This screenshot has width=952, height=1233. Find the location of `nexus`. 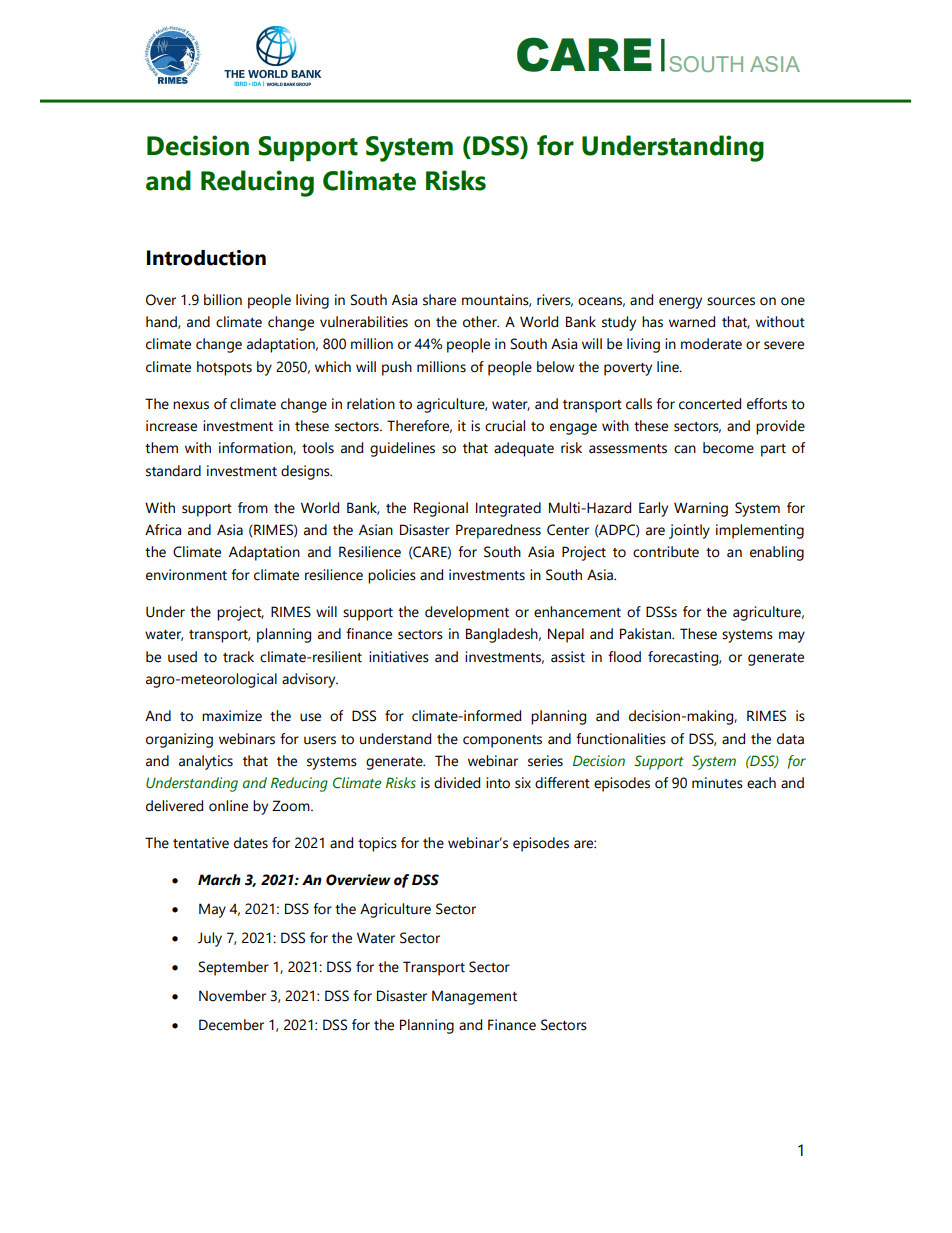

nexus is located at coordinates (191, 405).
